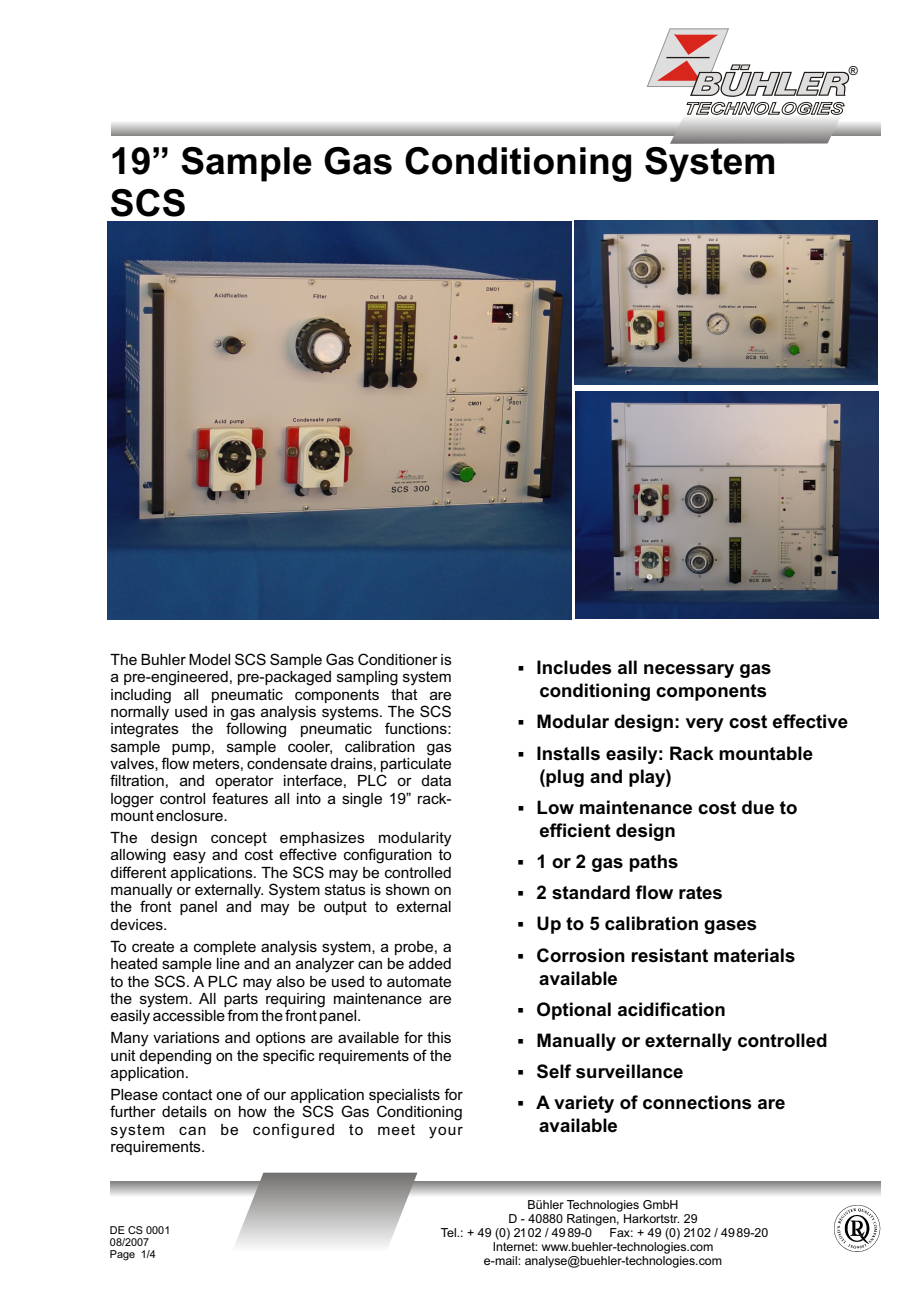 Image resolution: width=924 pixels, height=1308 pixels. What do you see at coordinates (689, 671) in the image?
I see `necessary` at bounding box center [689, 671].
